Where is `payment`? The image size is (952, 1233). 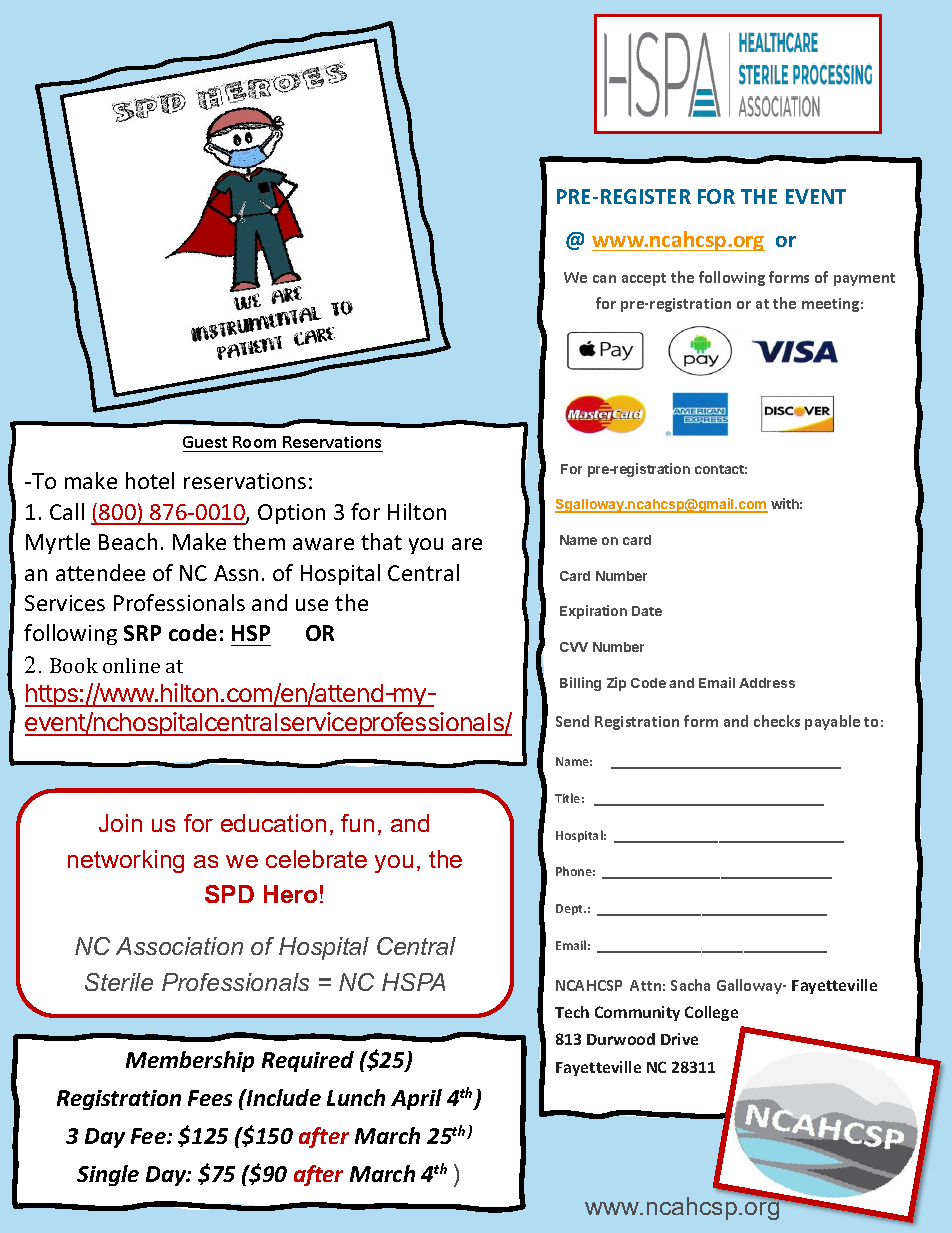
payment is located at coordinates (864, 279).
